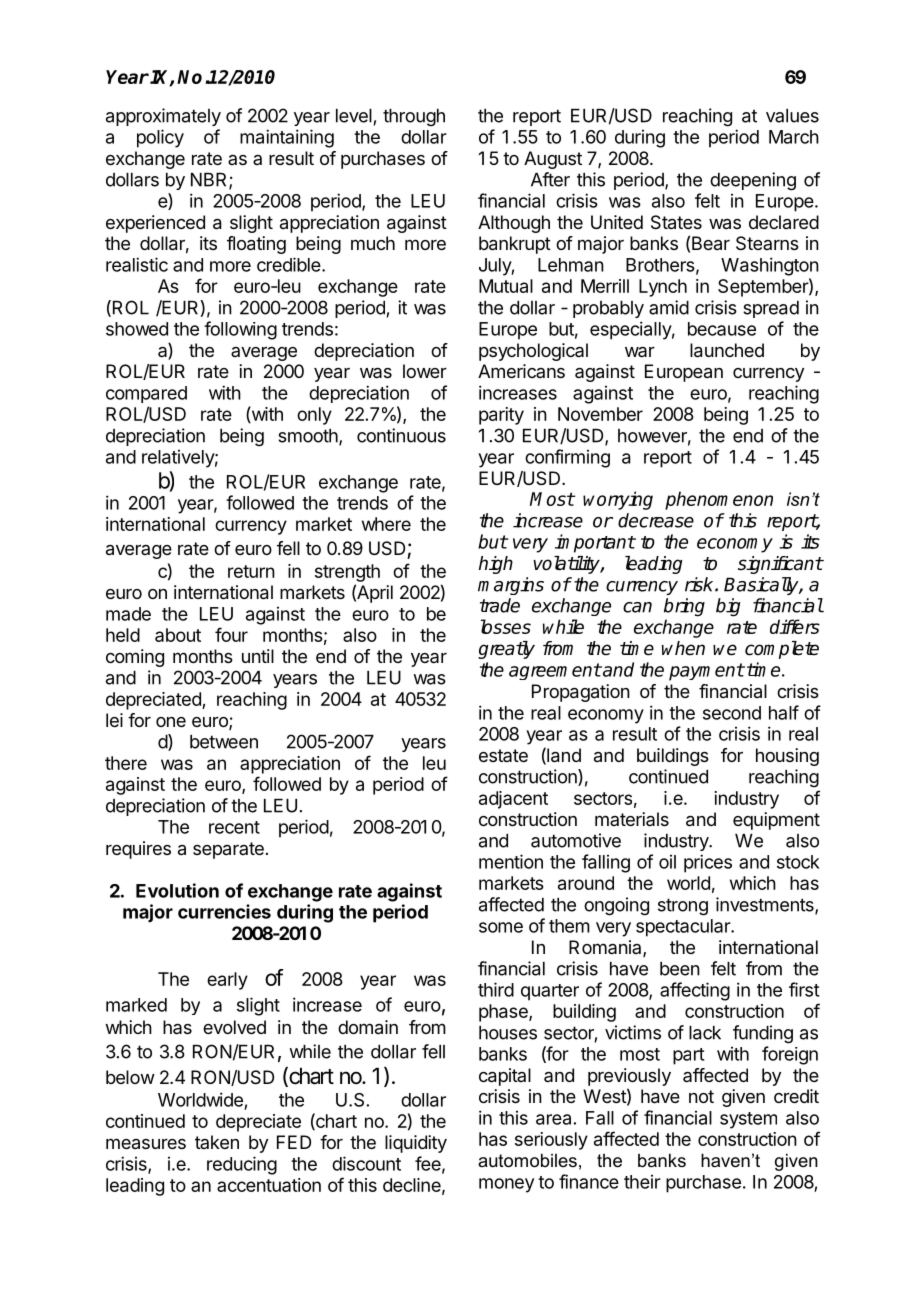 The height and width of the image is (1314, 924). I want to click on through, so click(414, 117).
